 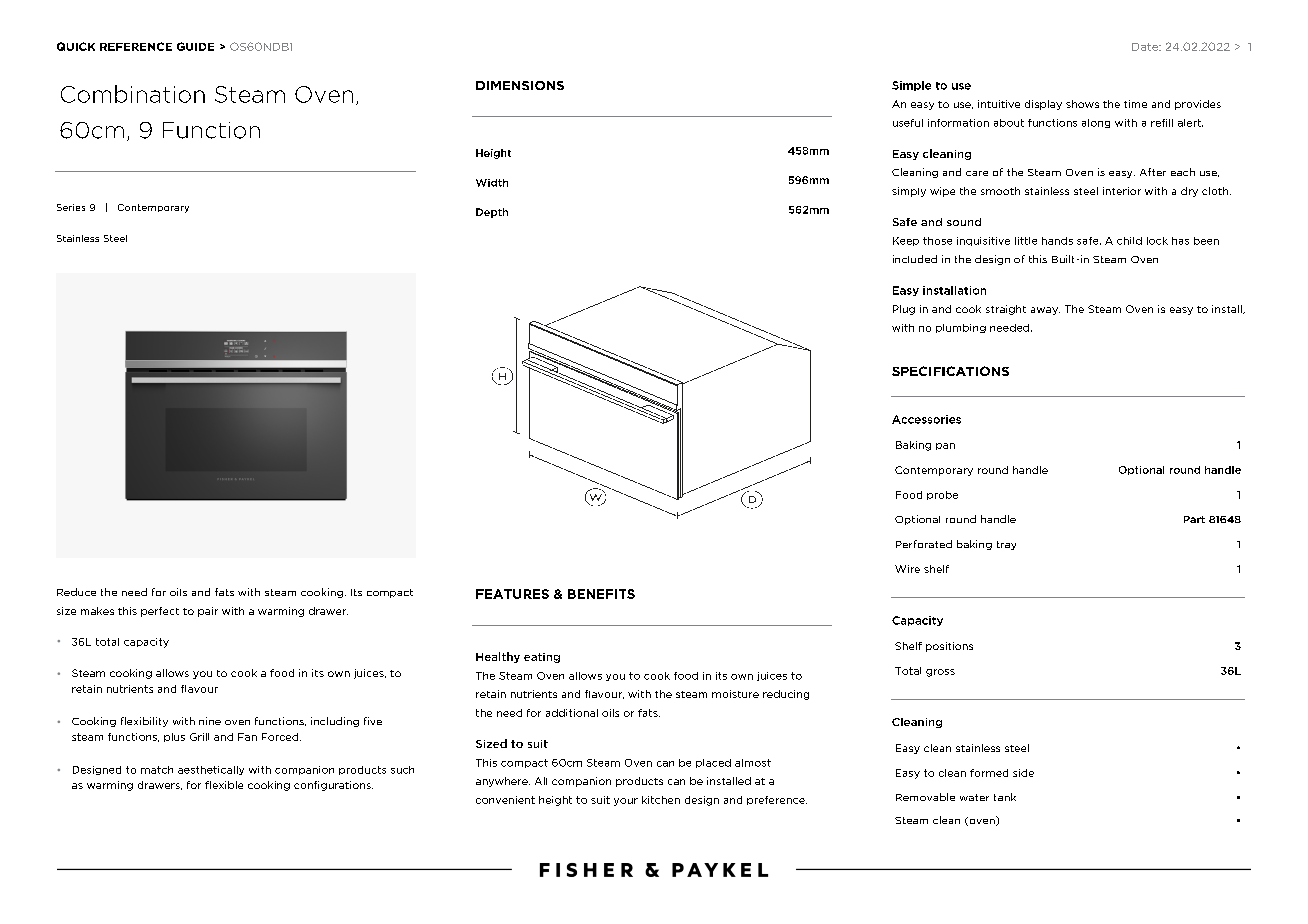 What do you see at coordinates (224, 785) in the image?
I see `flexible` at bounding box center [224, 785].
